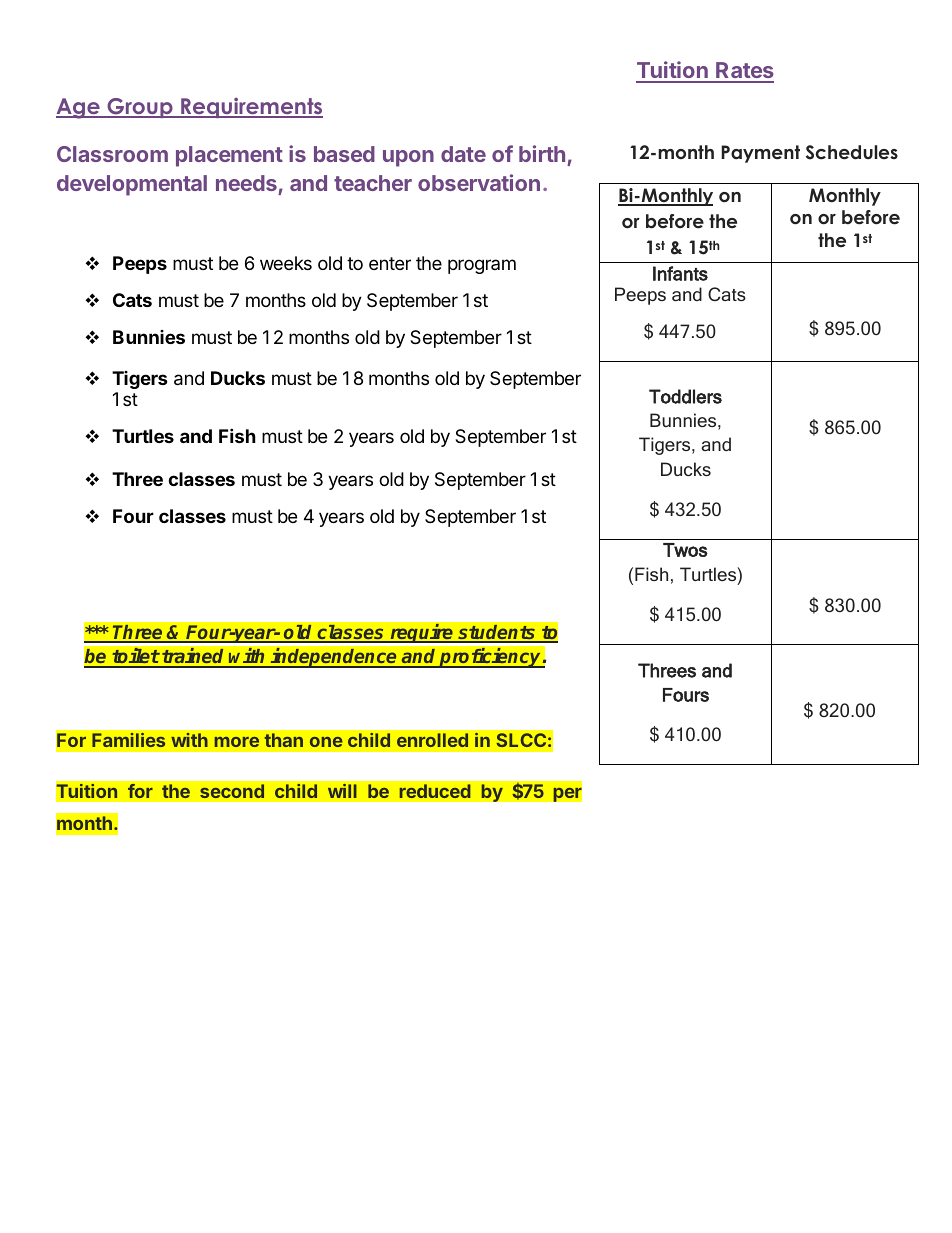 The image size is (952, 1233). What do you see at coordinates (342, 791) in the page?
I see `will` at bounding box center [342, 791].
